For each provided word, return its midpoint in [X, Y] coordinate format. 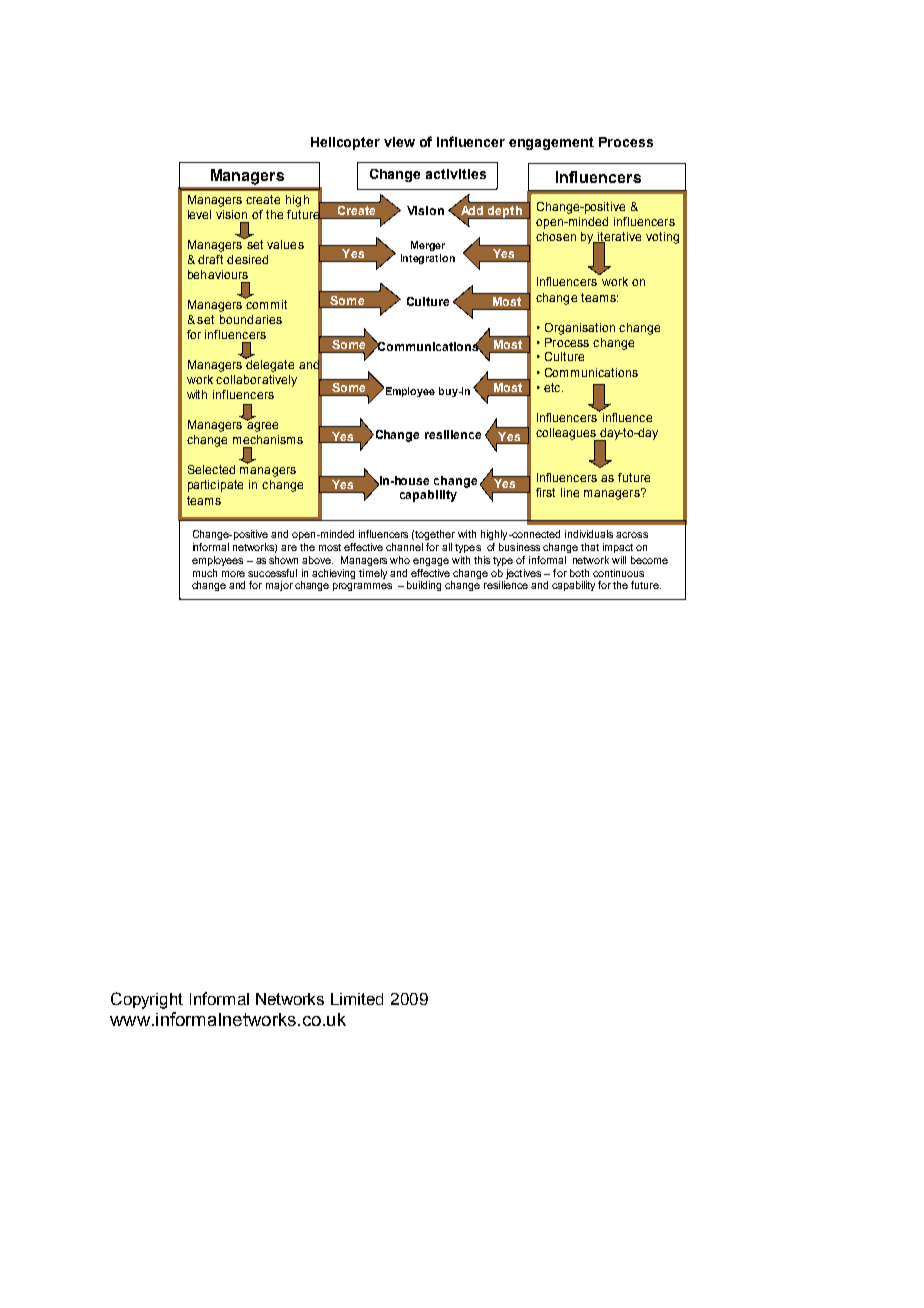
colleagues [567, 435]
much [205, 573]
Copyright [147, 1000]
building [424, 586]
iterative [618, 238]
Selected [211, 469]
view [399, 142]
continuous [618, 573]
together [435, 535]
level [199, 214]
